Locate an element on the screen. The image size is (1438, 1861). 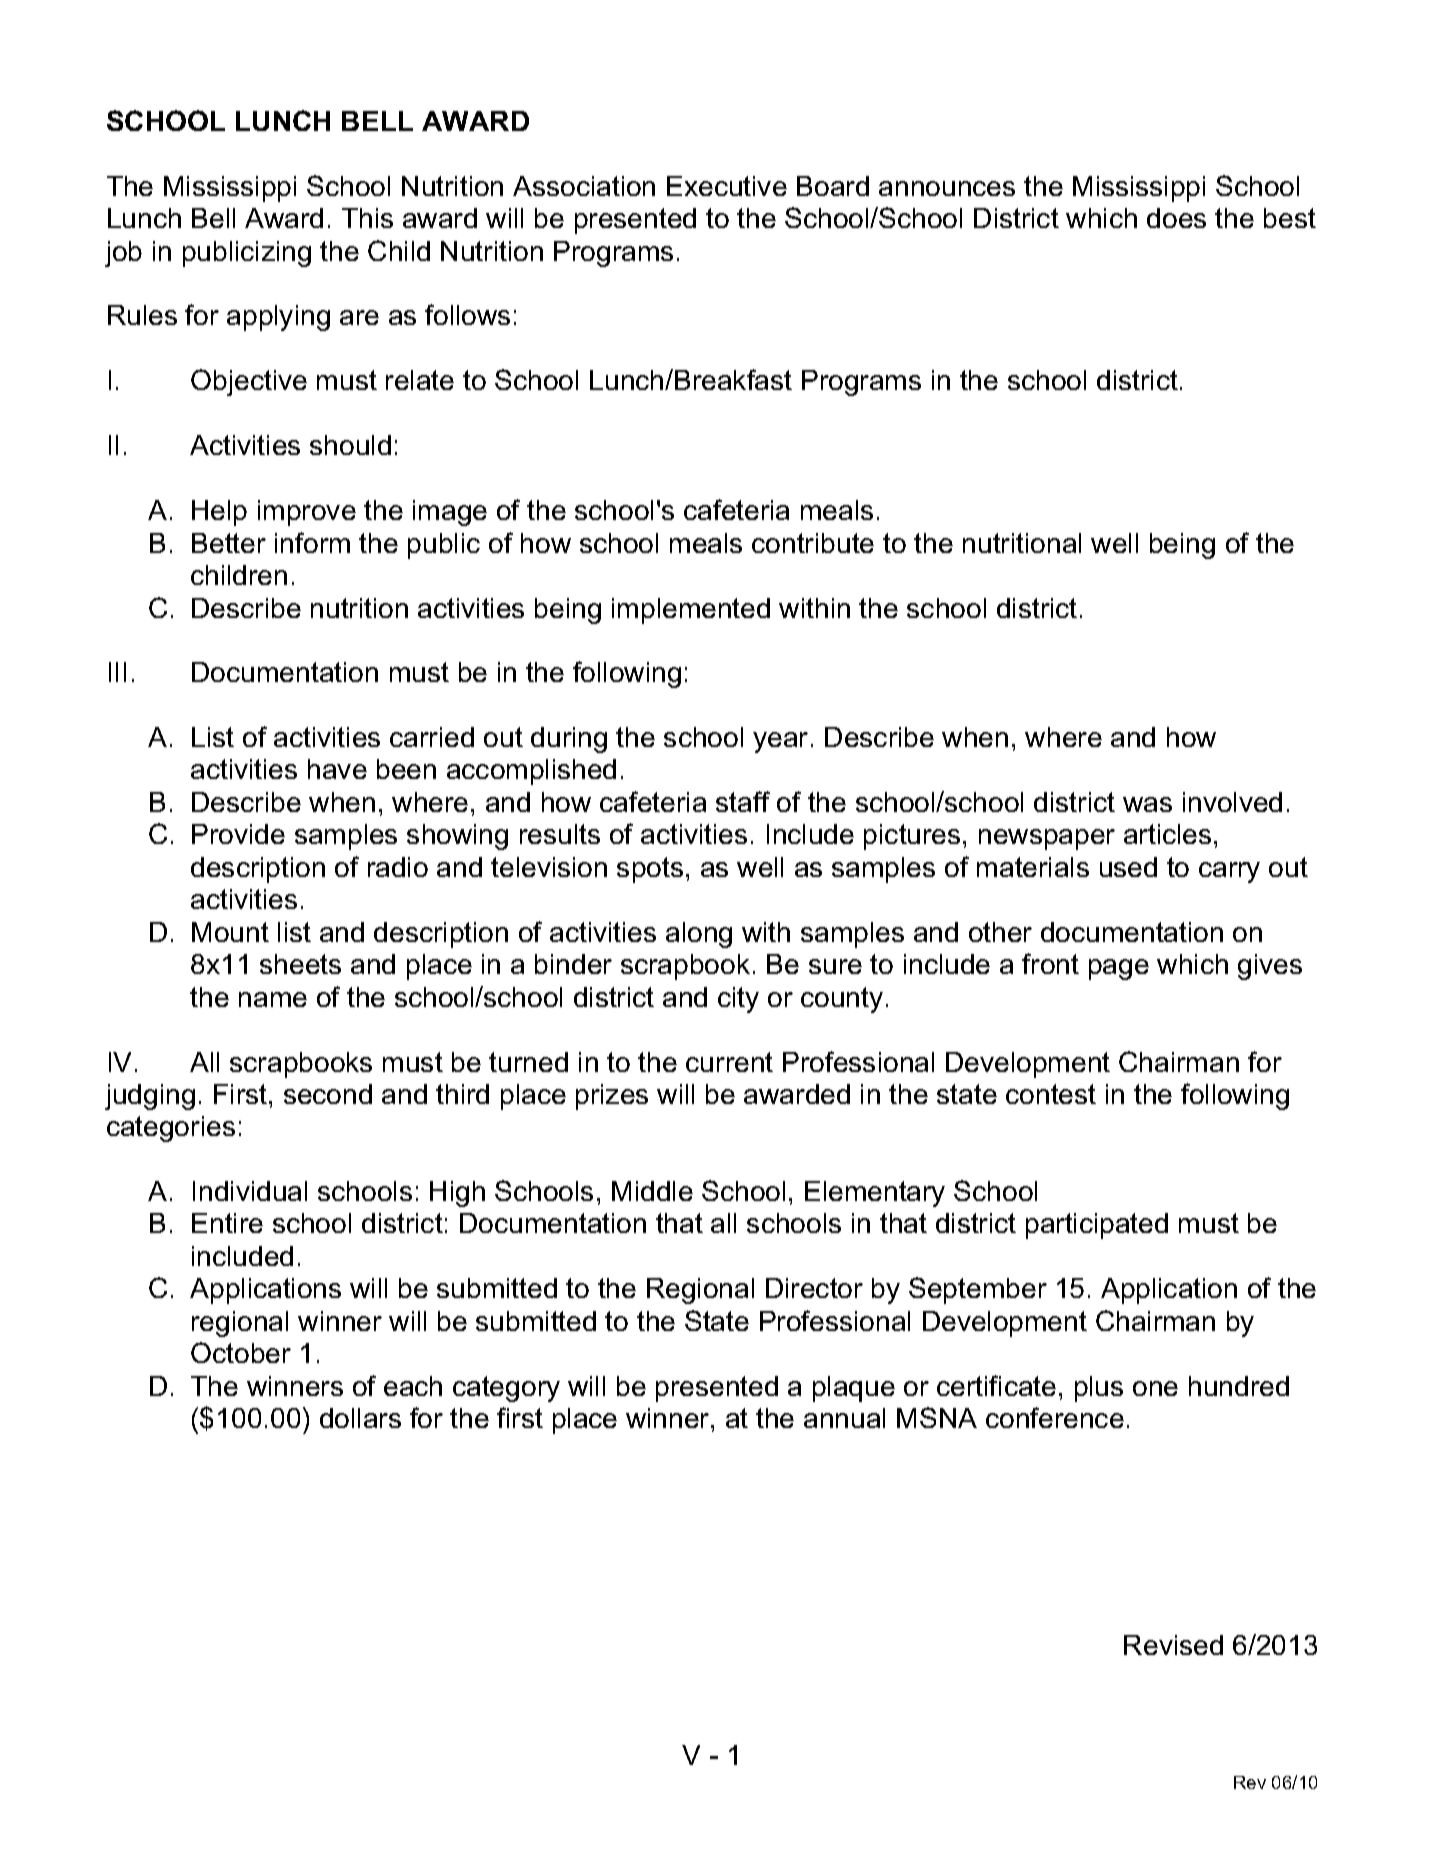
along is located at coordinates (699, 935).
